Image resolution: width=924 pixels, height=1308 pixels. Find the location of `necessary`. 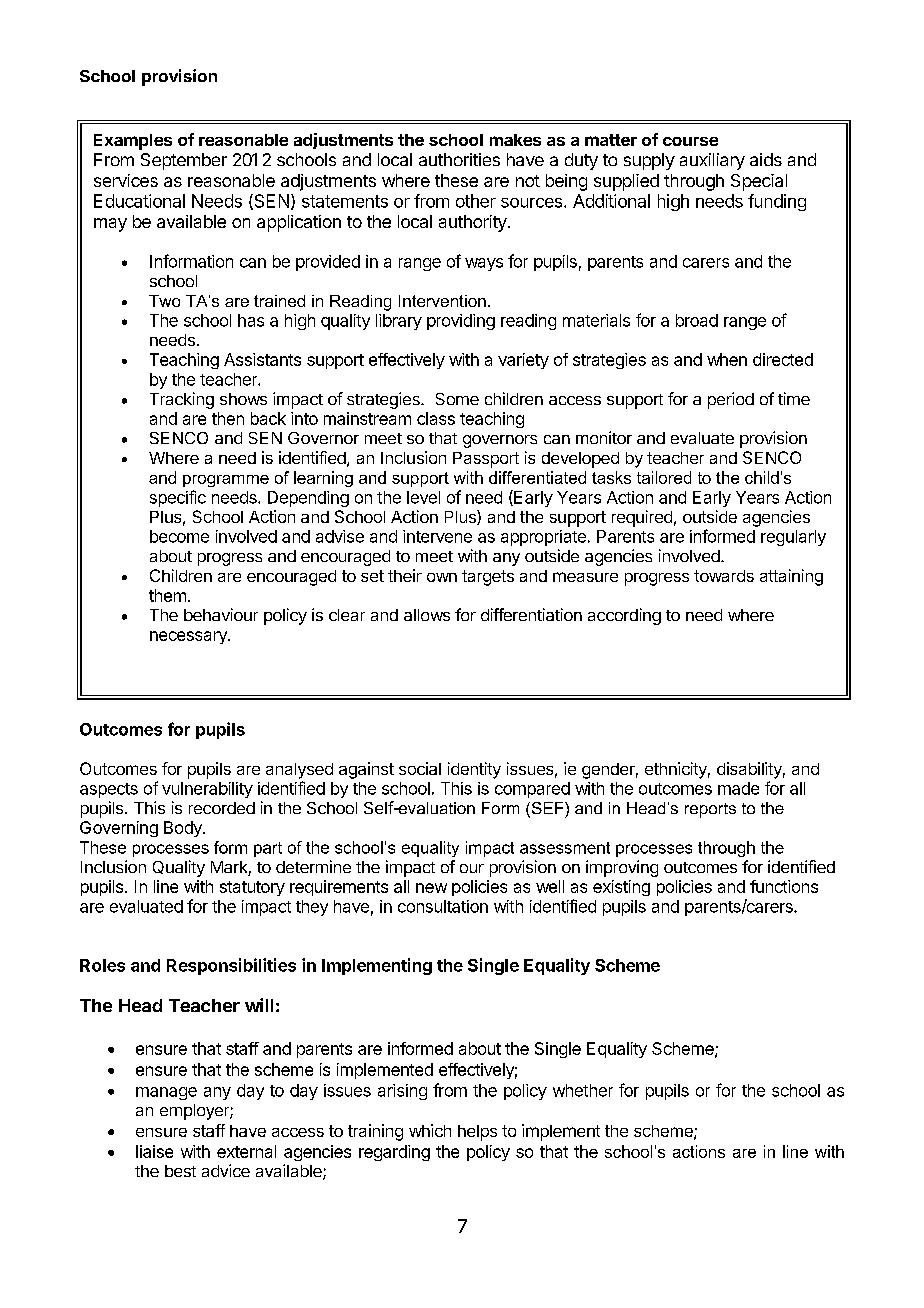

necessary is located at coordinates (189, 637).
